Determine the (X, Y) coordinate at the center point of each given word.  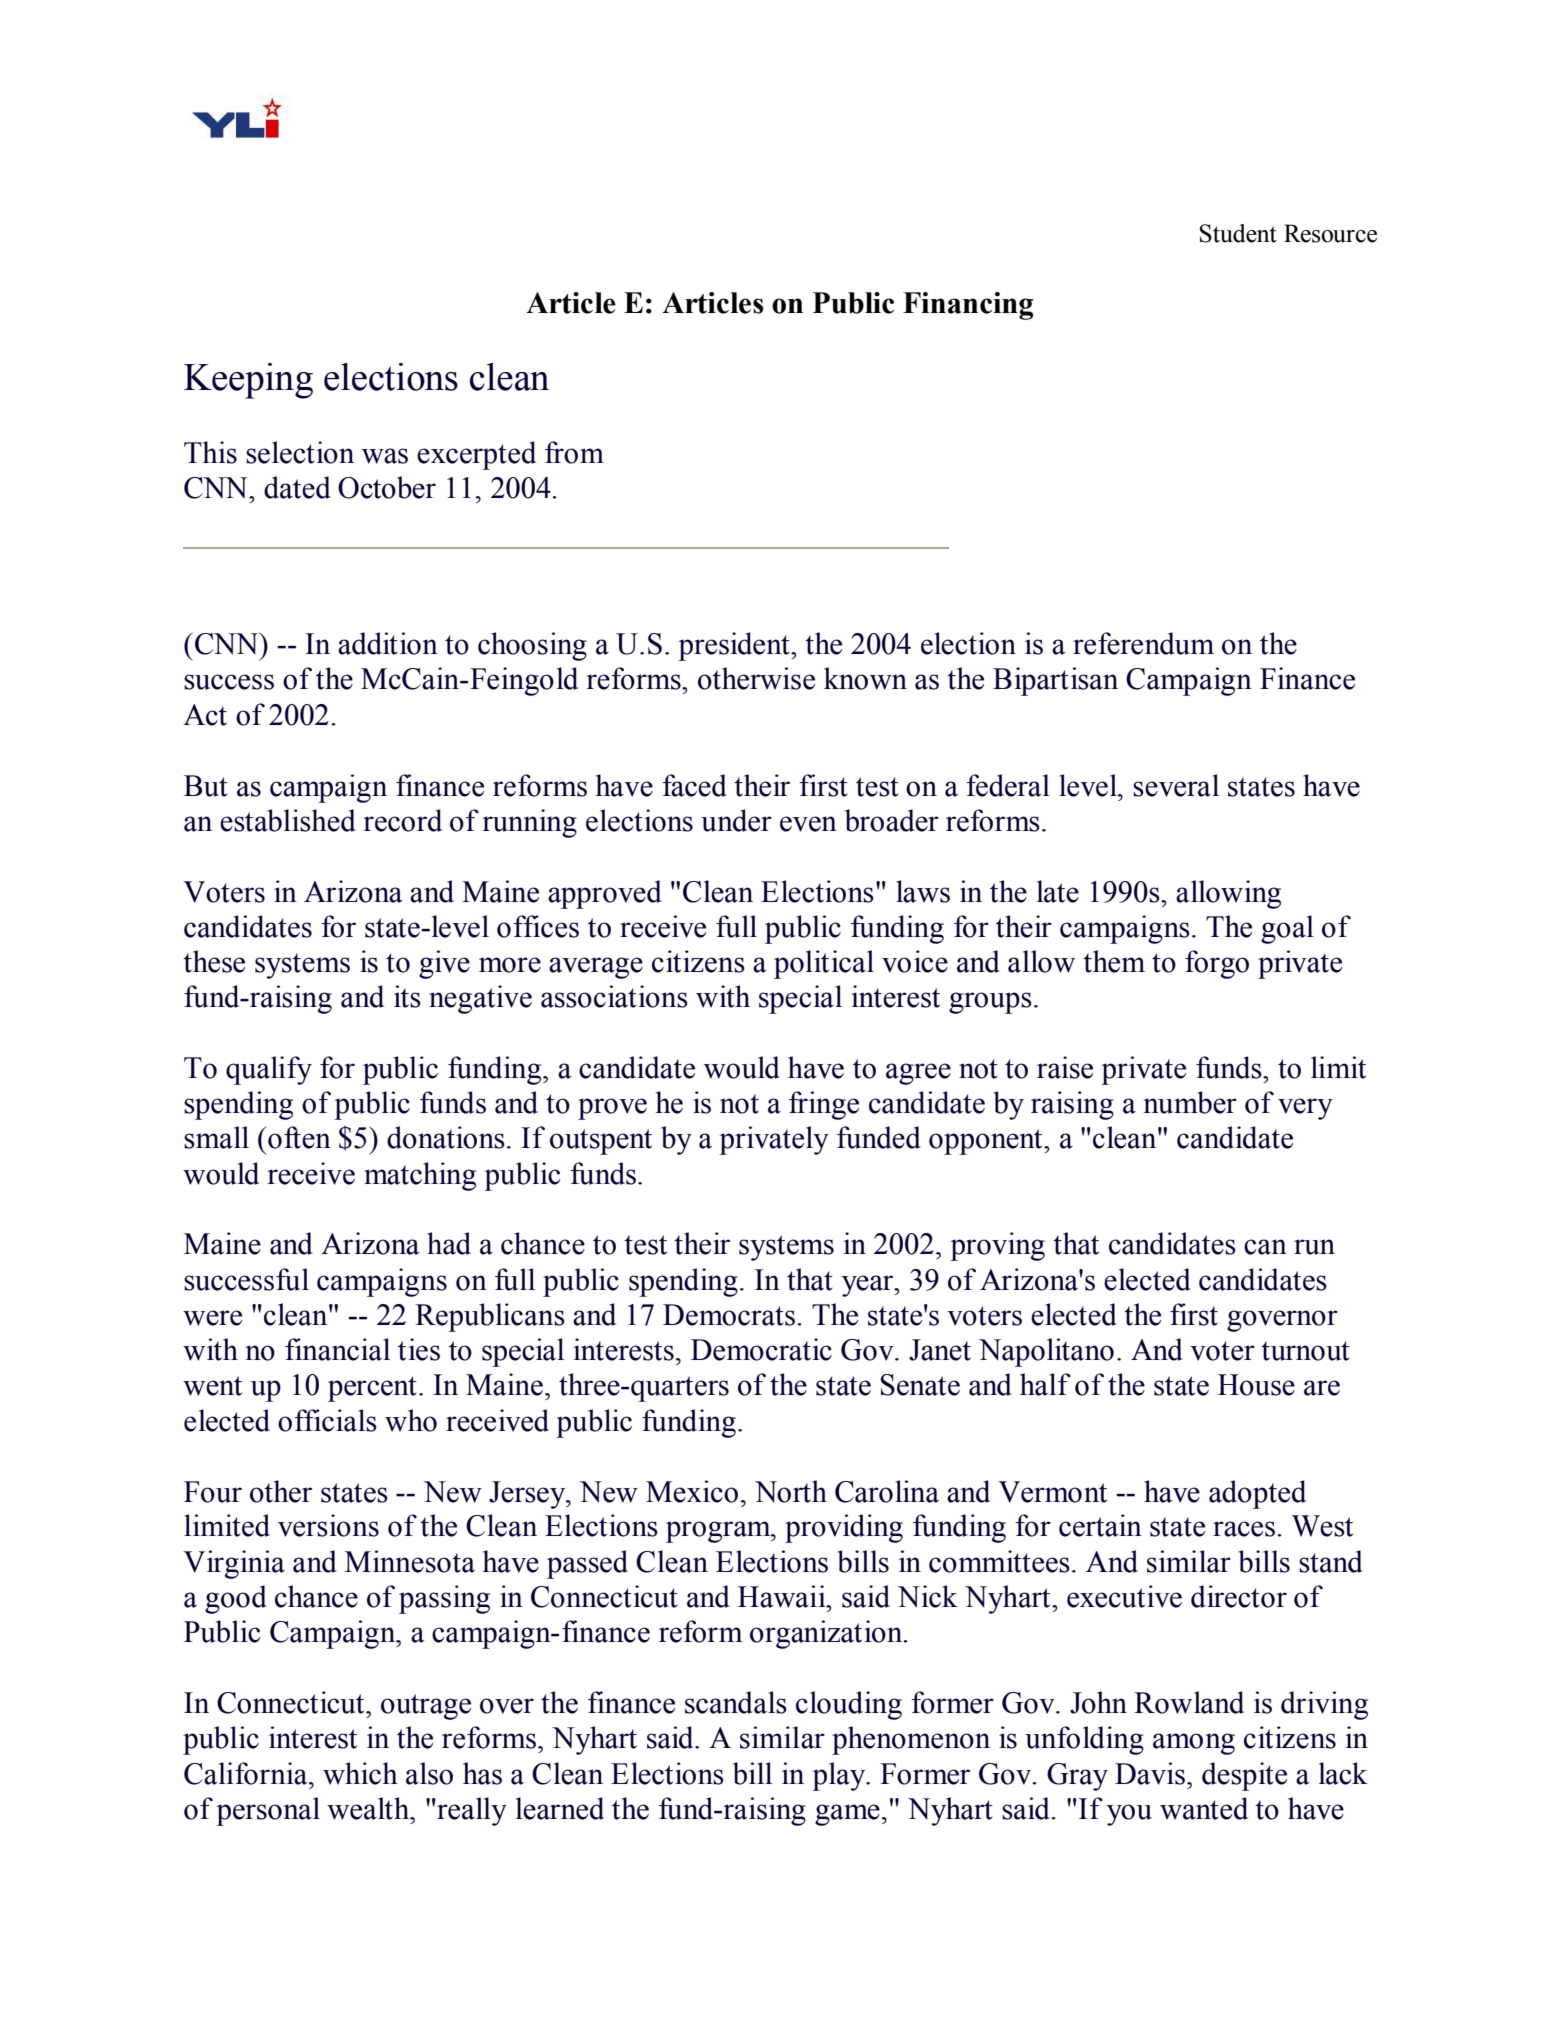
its (407, 996)
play (840, 1776)
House (1256, 1385)
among (1194, 1744)
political (824, 964)
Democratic (761, 1349)
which (360, 1773)
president (735, 646)
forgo (1217, 964)
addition (388, 643)
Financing (968, 306)
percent (372, 1389)
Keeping (248, 381)
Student (1238, 233)
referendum (1143, 643)
